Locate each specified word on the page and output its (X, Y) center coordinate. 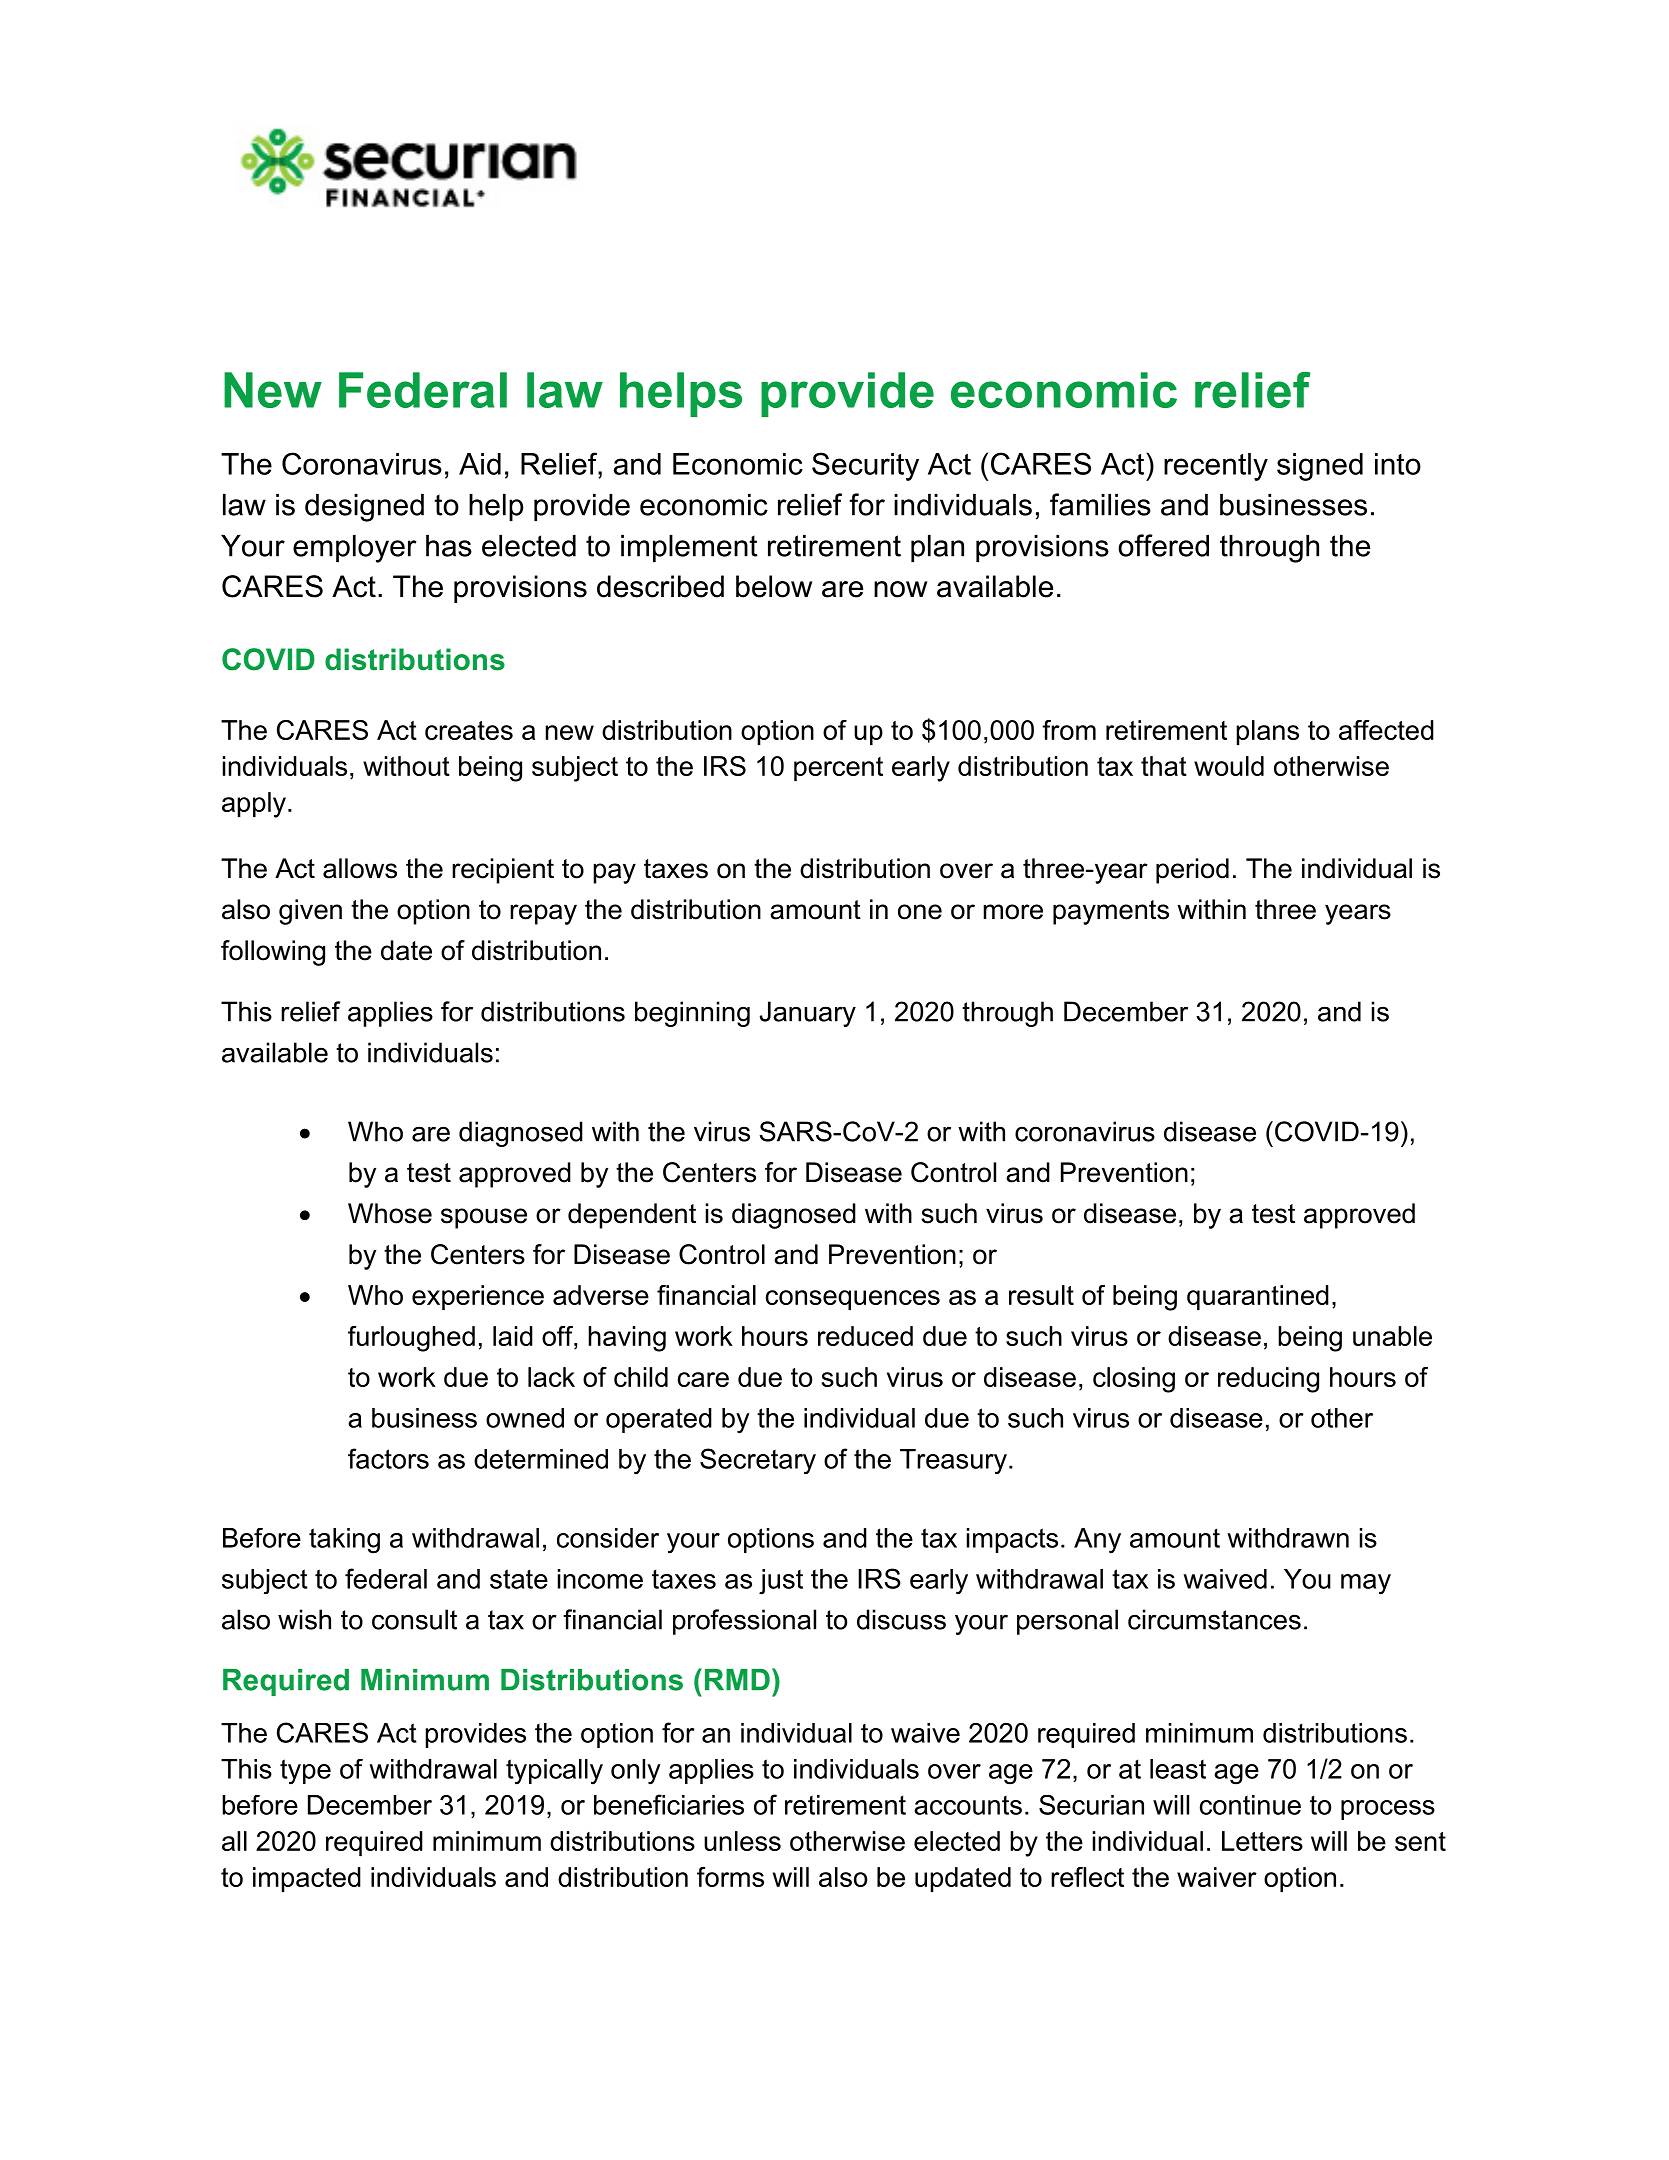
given (310, 912)
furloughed (411, 1339)
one (920, 912)
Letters (1262, 1841)
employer (355, 549)
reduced (865, 1336)
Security (865, 466)
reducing (1268, 1380)
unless (742, 1841)
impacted (307, 1879)
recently (1216, 467)
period (1192, 871)
